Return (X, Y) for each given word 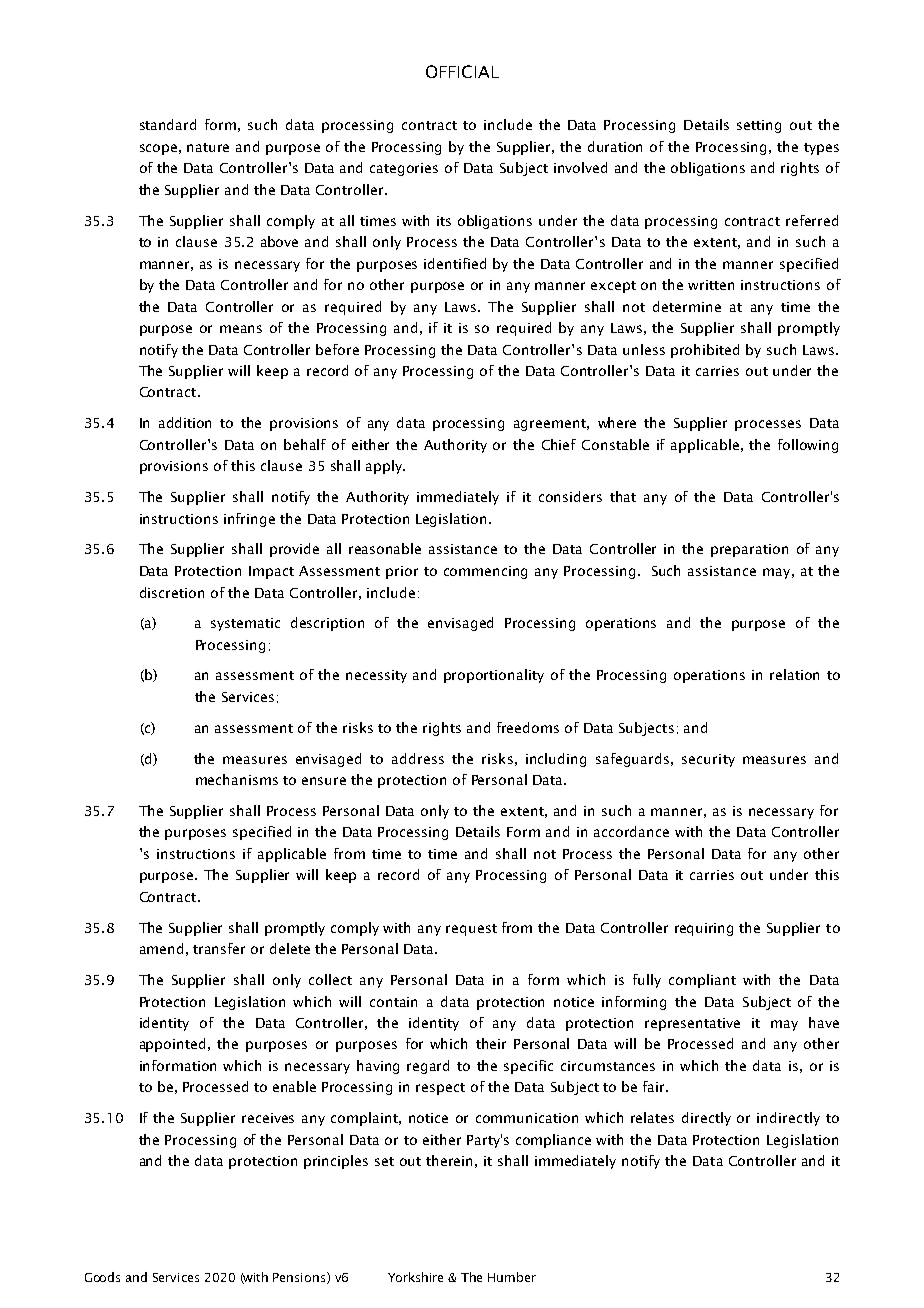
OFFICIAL (462, 71)
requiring (704, 929)
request (471, 930)
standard (168, 124)
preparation (749, 550)
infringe (249, 520)
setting (759, 126)
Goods (102, 1277)
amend (161, 948)
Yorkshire (415, 1277)
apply (385, 467)
